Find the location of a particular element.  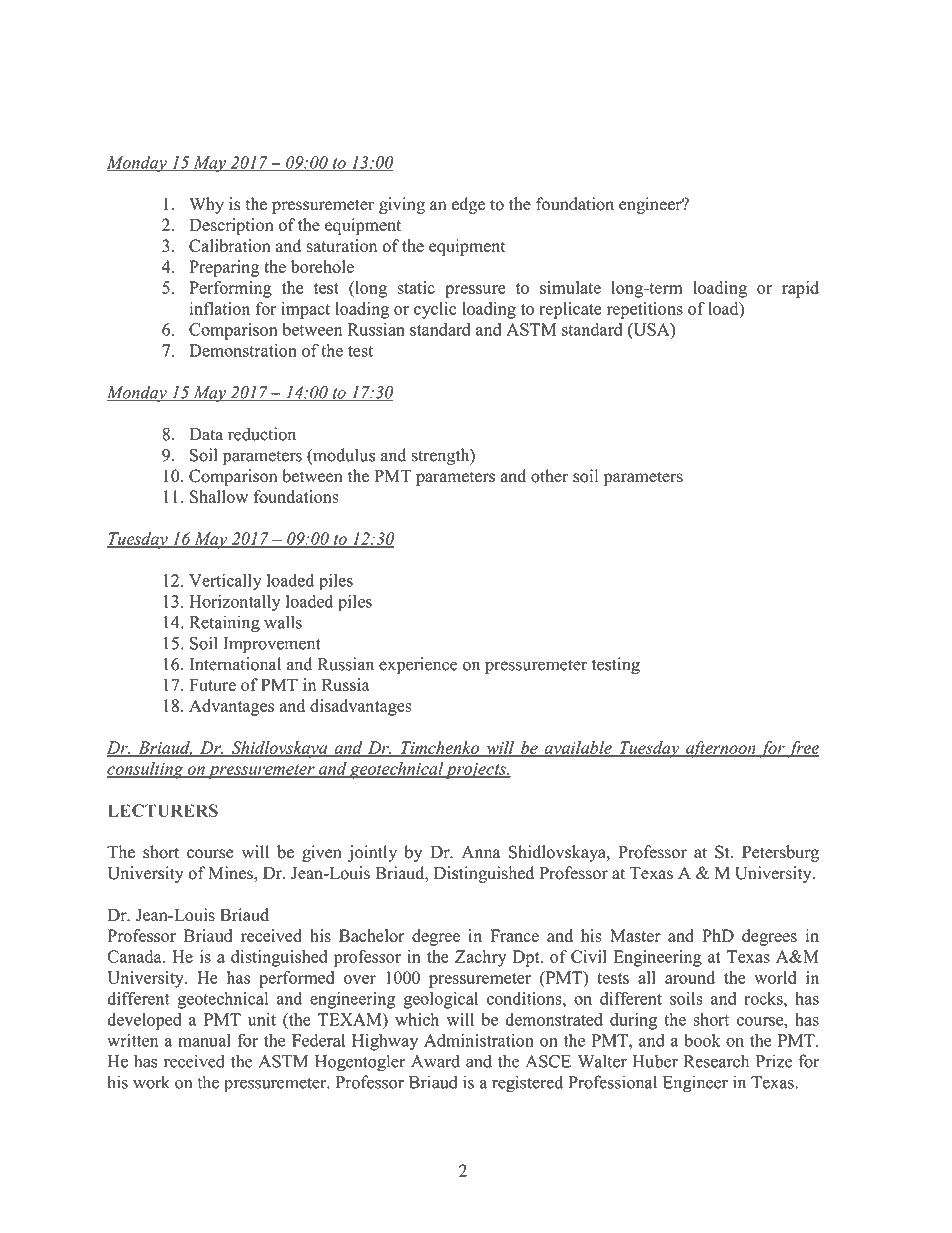

Research is located at coordinates (716, 1061).
